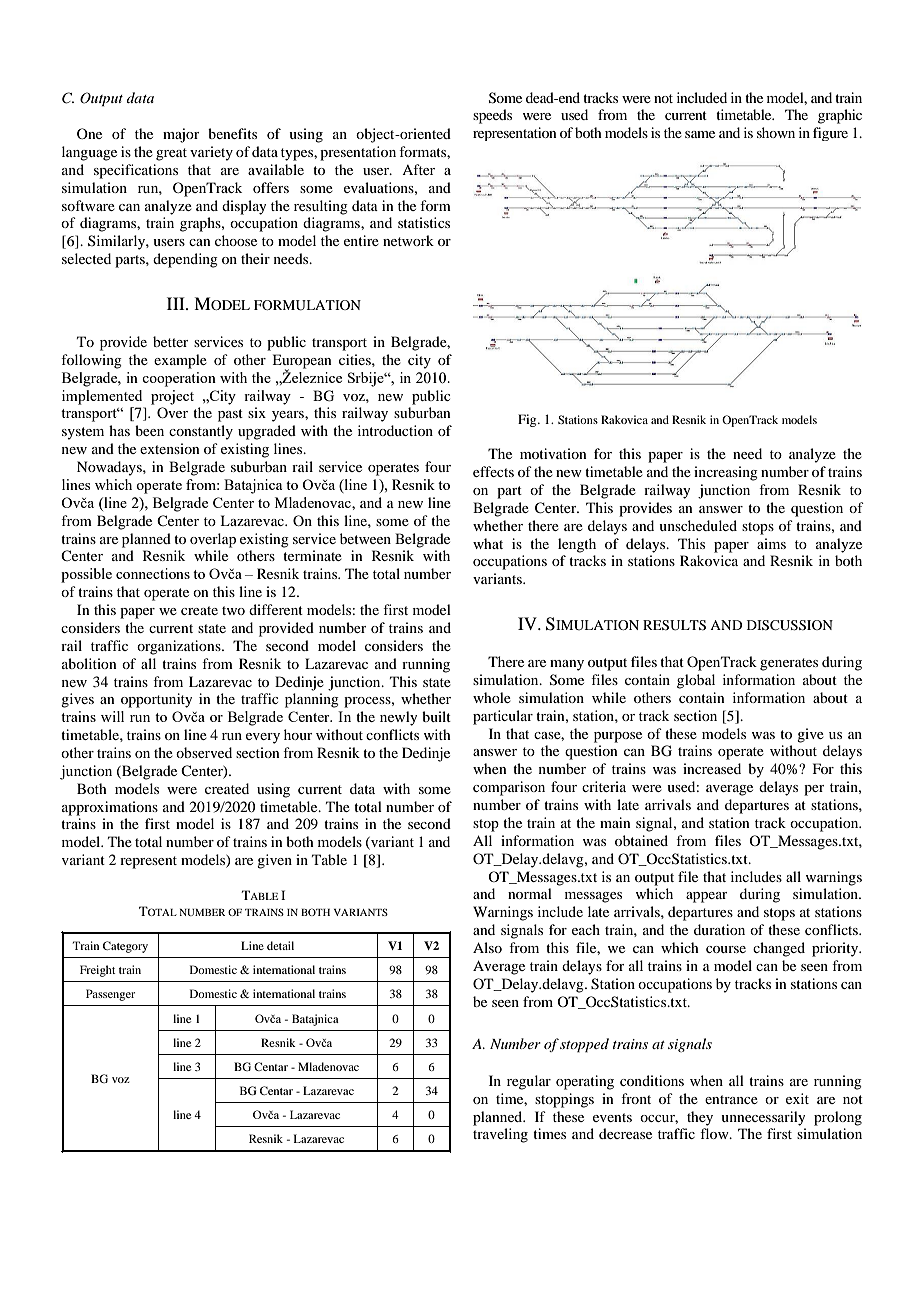  What do you see at coordinates (171, 341) in the document?
I see `better` at bounding box center [171, 341].
